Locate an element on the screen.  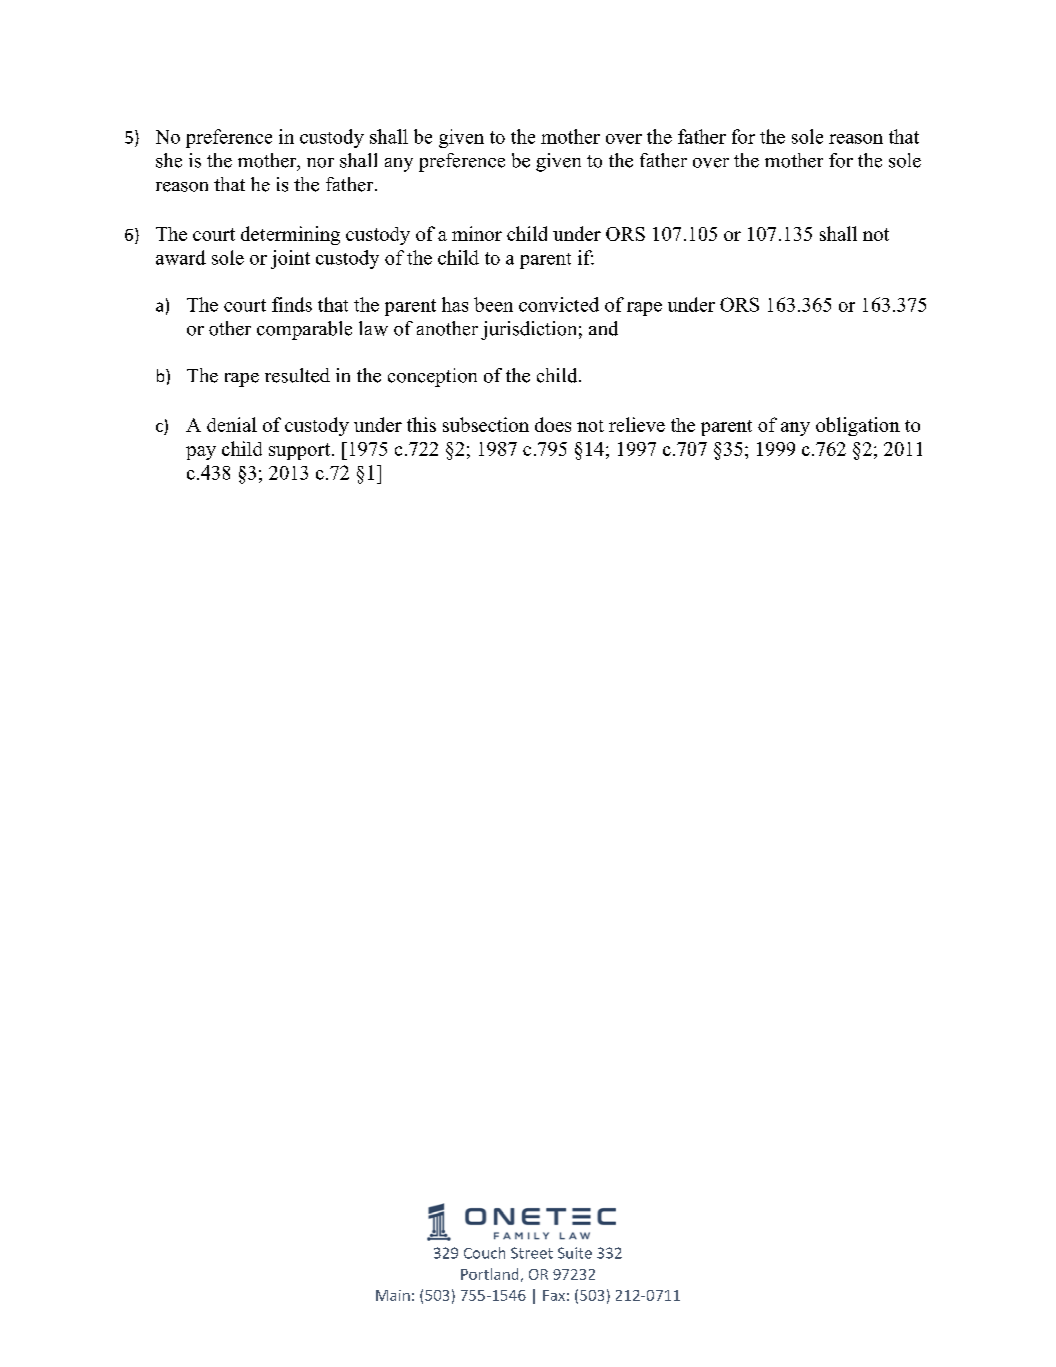
support is located at coordinates (301, 451).
